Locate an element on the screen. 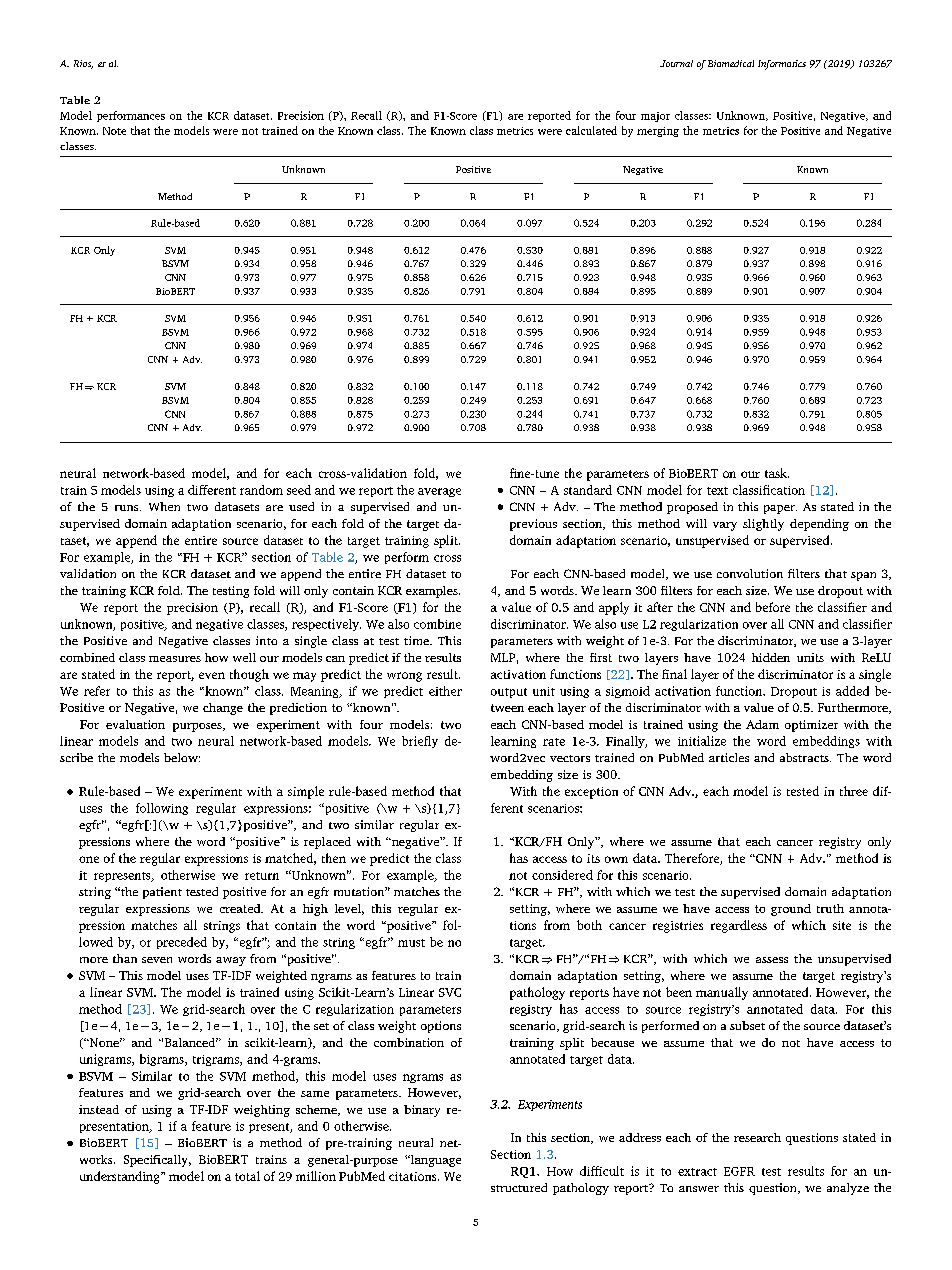  calculated is located at coordinates (591, 130).
